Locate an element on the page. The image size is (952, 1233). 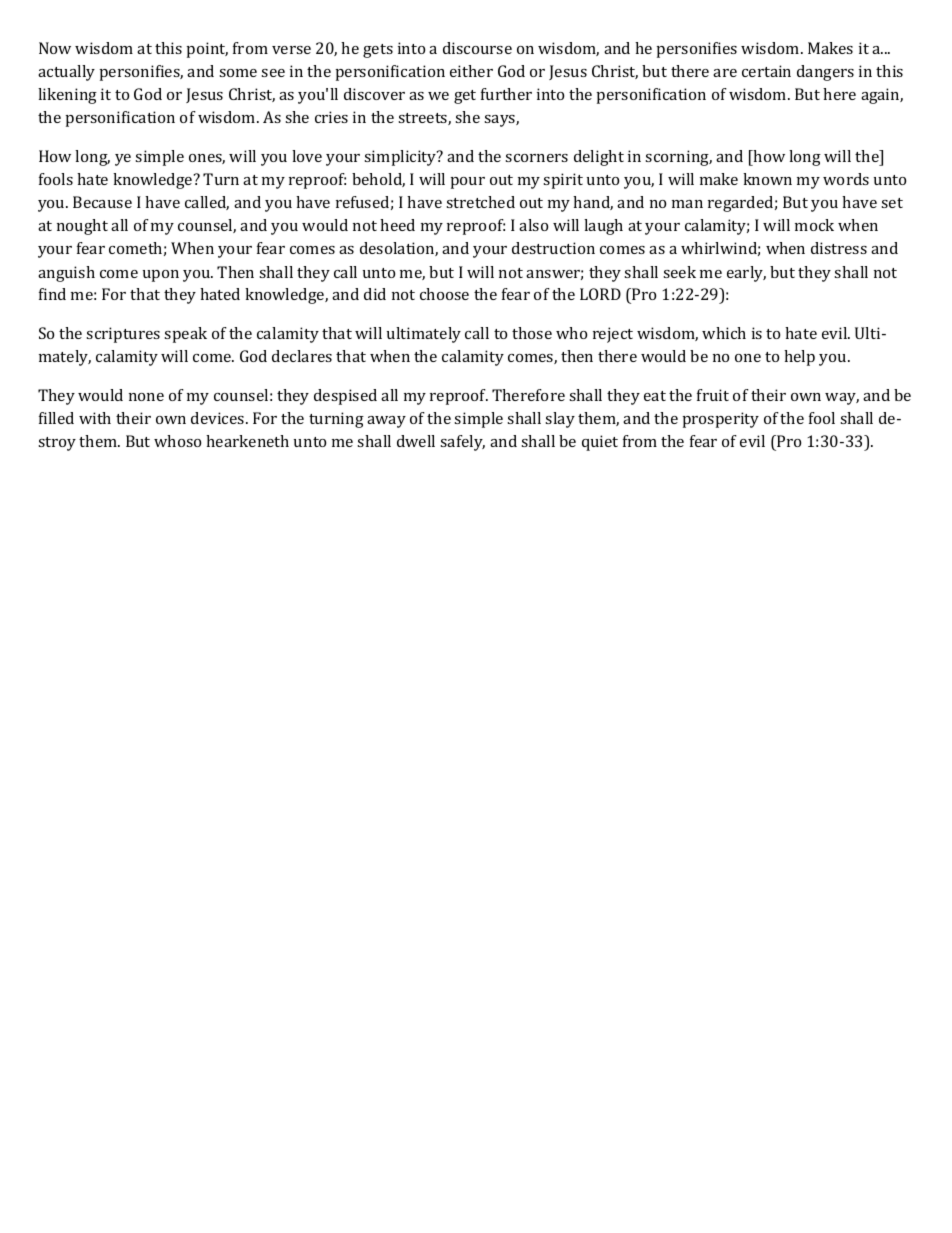
either is located at coordinates (471, 71).
